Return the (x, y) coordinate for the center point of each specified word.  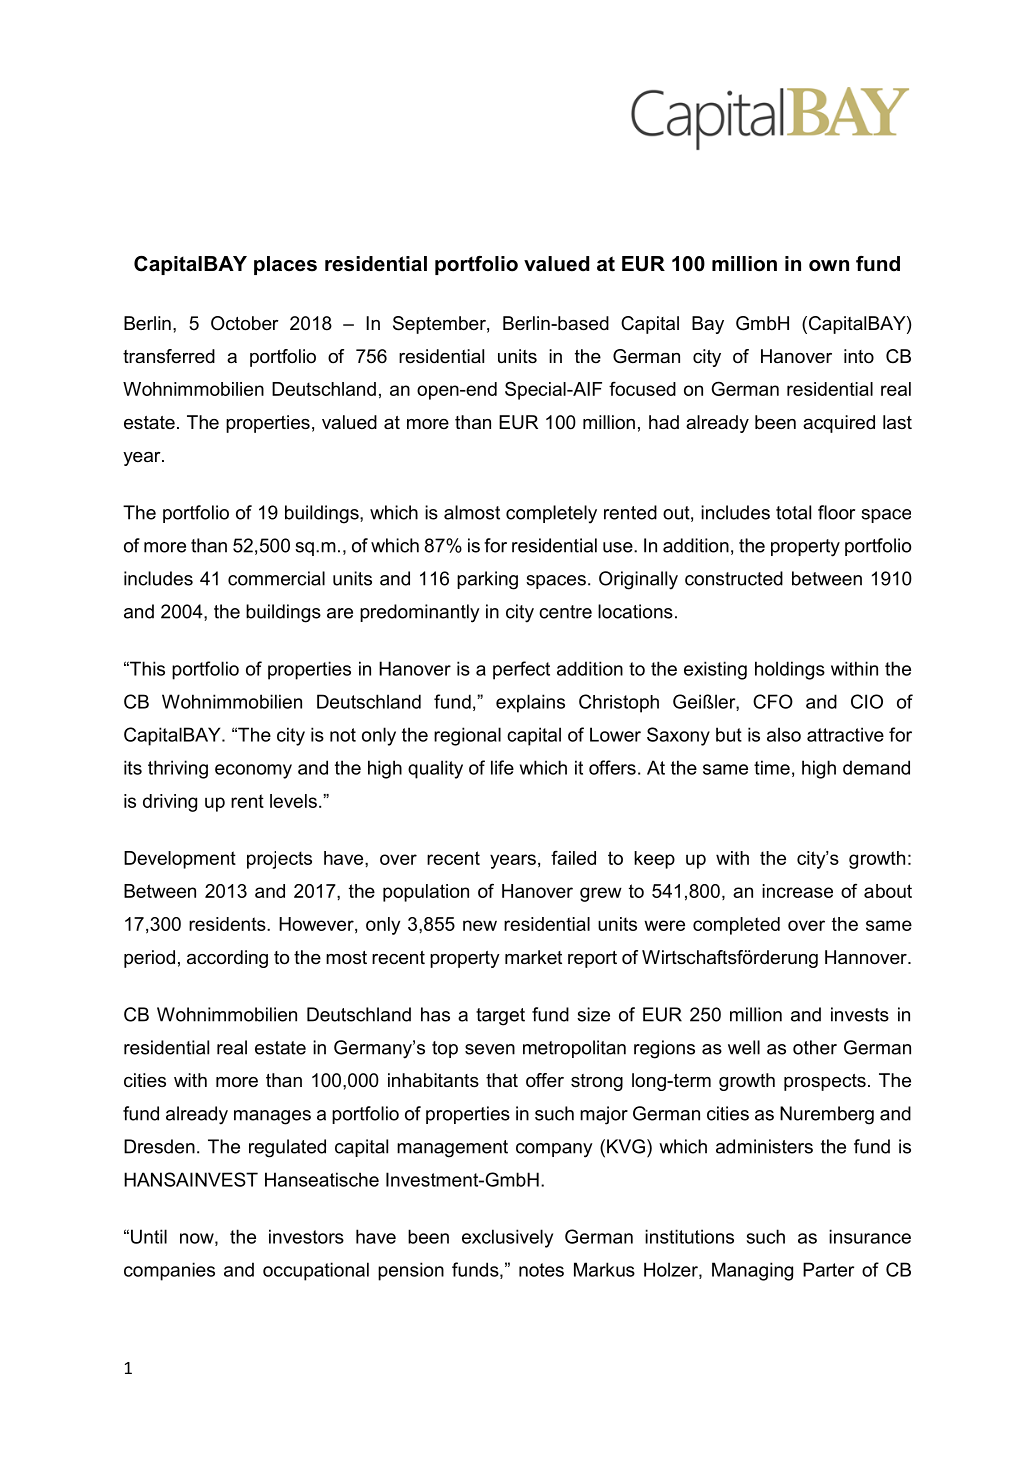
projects (279, 860)
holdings (790, 670)
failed (573, 858)
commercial (276, 578)
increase (797, 891)
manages (272, 1117)
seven (490, 1049)
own (829, 266)
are (340, 613)
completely (551, 514)
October (245, 323)
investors (306, 1236)
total (793, 512)
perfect (521, 670)
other (815, 1047)
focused (642, 389)
